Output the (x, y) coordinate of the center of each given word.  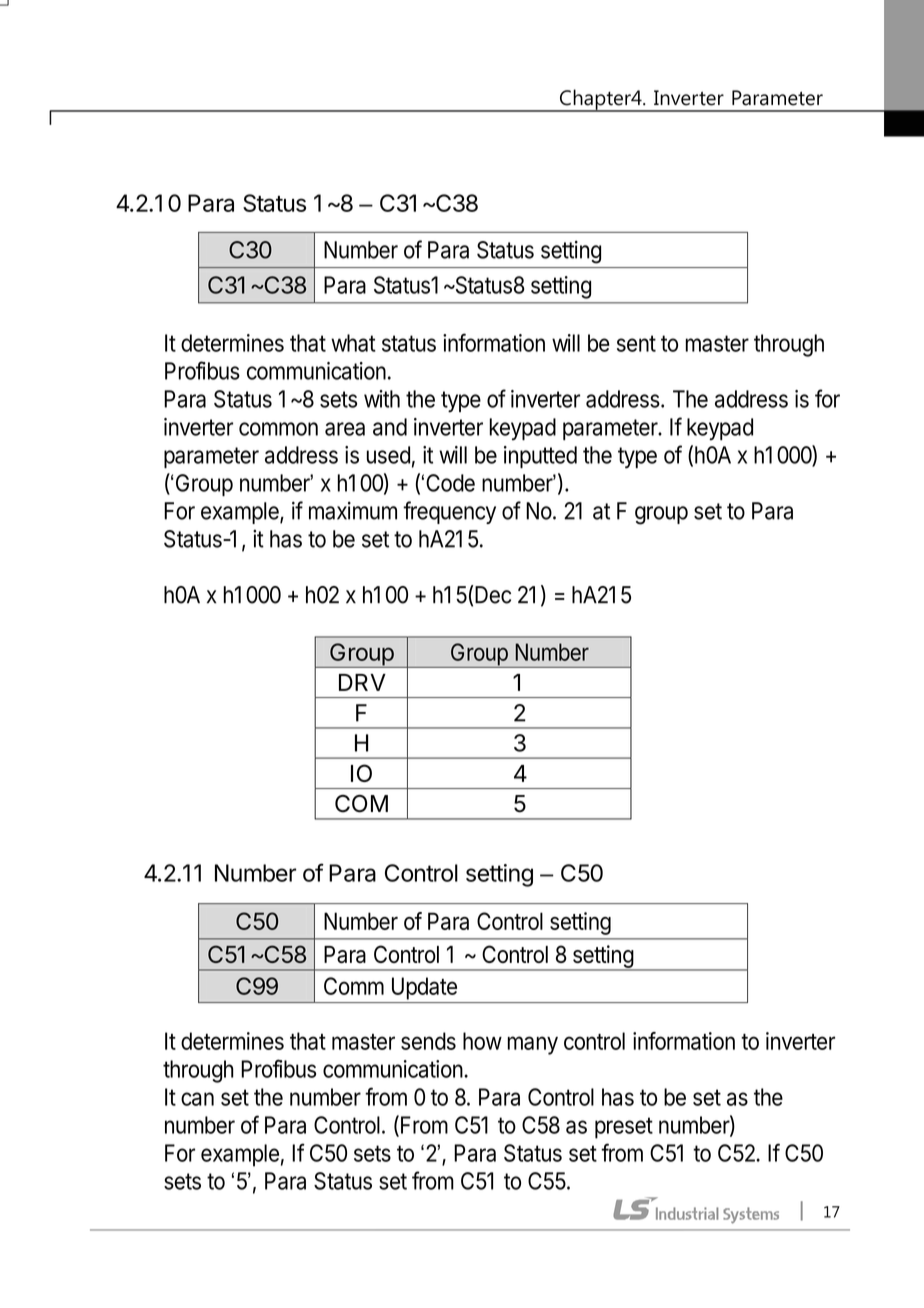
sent (636, 343)
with (382, 399)
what (353, 343)
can (197, 1099)
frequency (449, 512)
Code (450, 483)
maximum (353, 510)
